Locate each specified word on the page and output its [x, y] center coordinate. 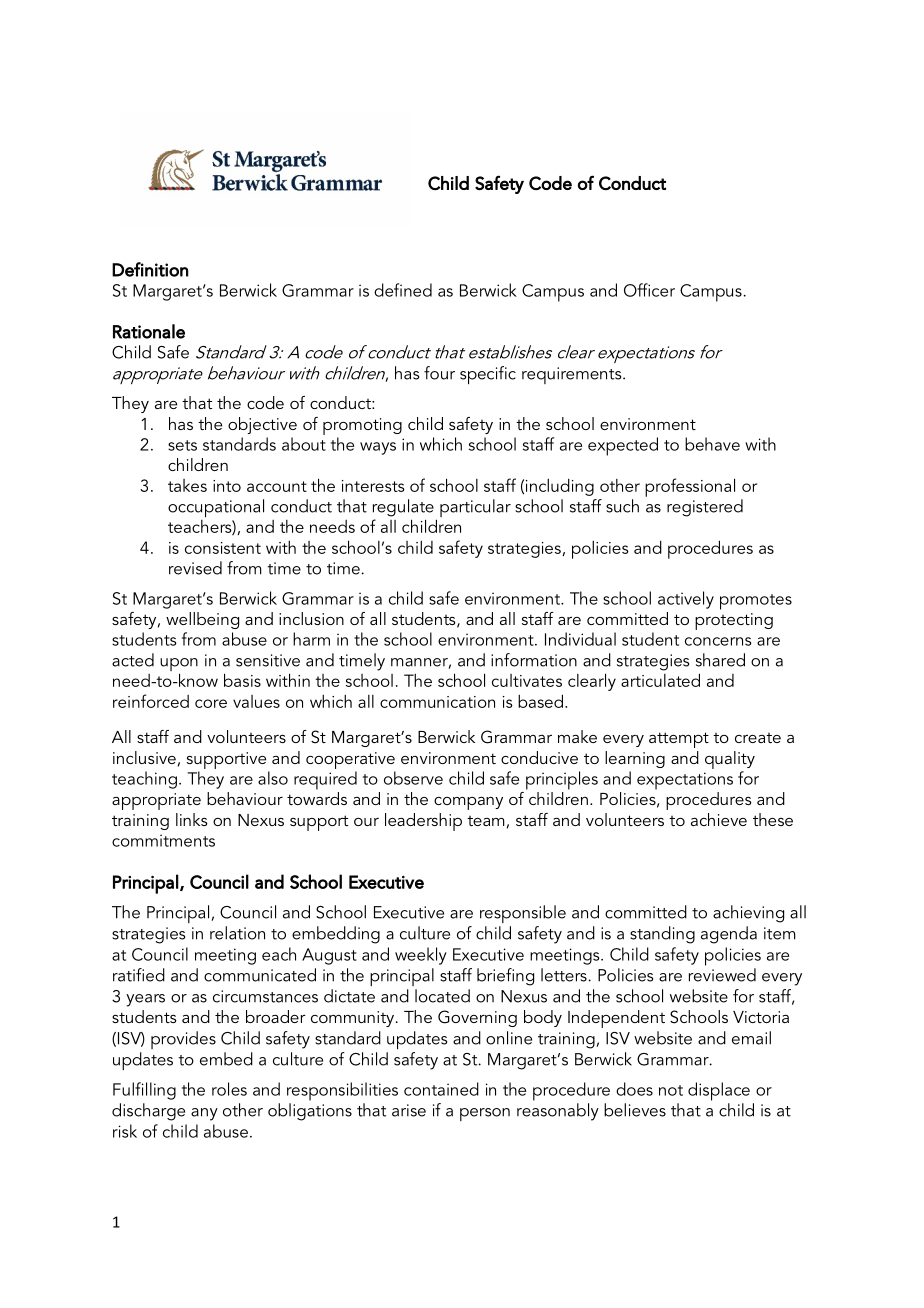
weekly [421, 956]
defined [403, 290]
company [468, 803]
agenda [729, 935]
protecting [734, 621]
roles [229, 1089]
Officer [649, 290]
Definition [150, 269]
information [534, 660]
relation [237, 933]
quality [730, 760]
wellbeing [202, 620]
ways [378, 448]
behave [712, 444]
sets [182, 445]
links [192, 819]
